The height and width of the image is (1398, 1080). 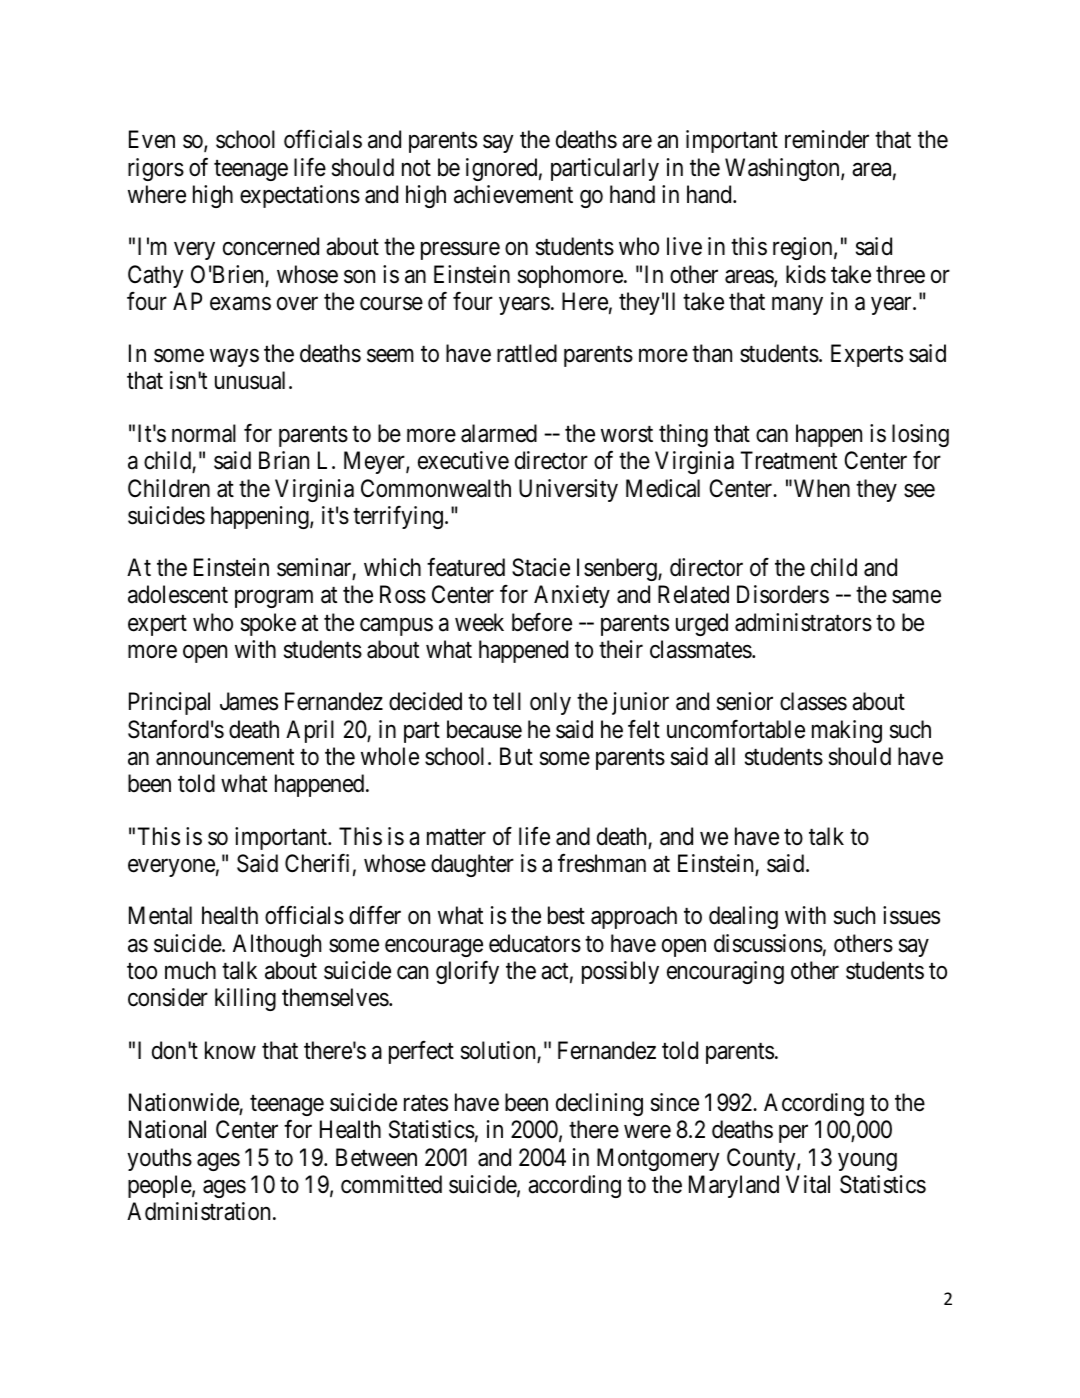 What do you see at coordinates (198, 1211) in the image?
I see `Administration` at bounding box center [198, 1211].
